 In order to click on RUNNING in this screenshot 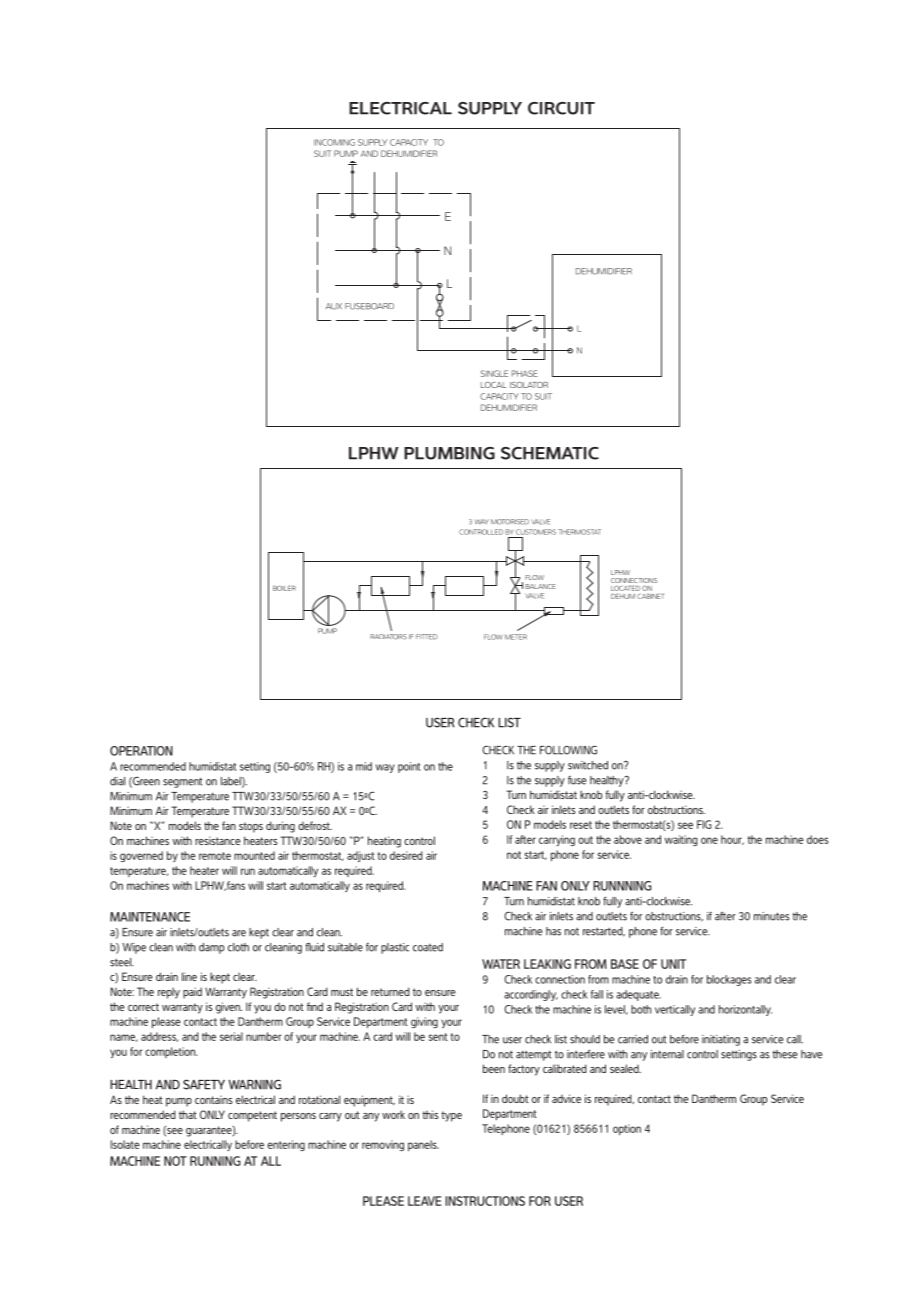, I will do `click(215, 1161)`.
